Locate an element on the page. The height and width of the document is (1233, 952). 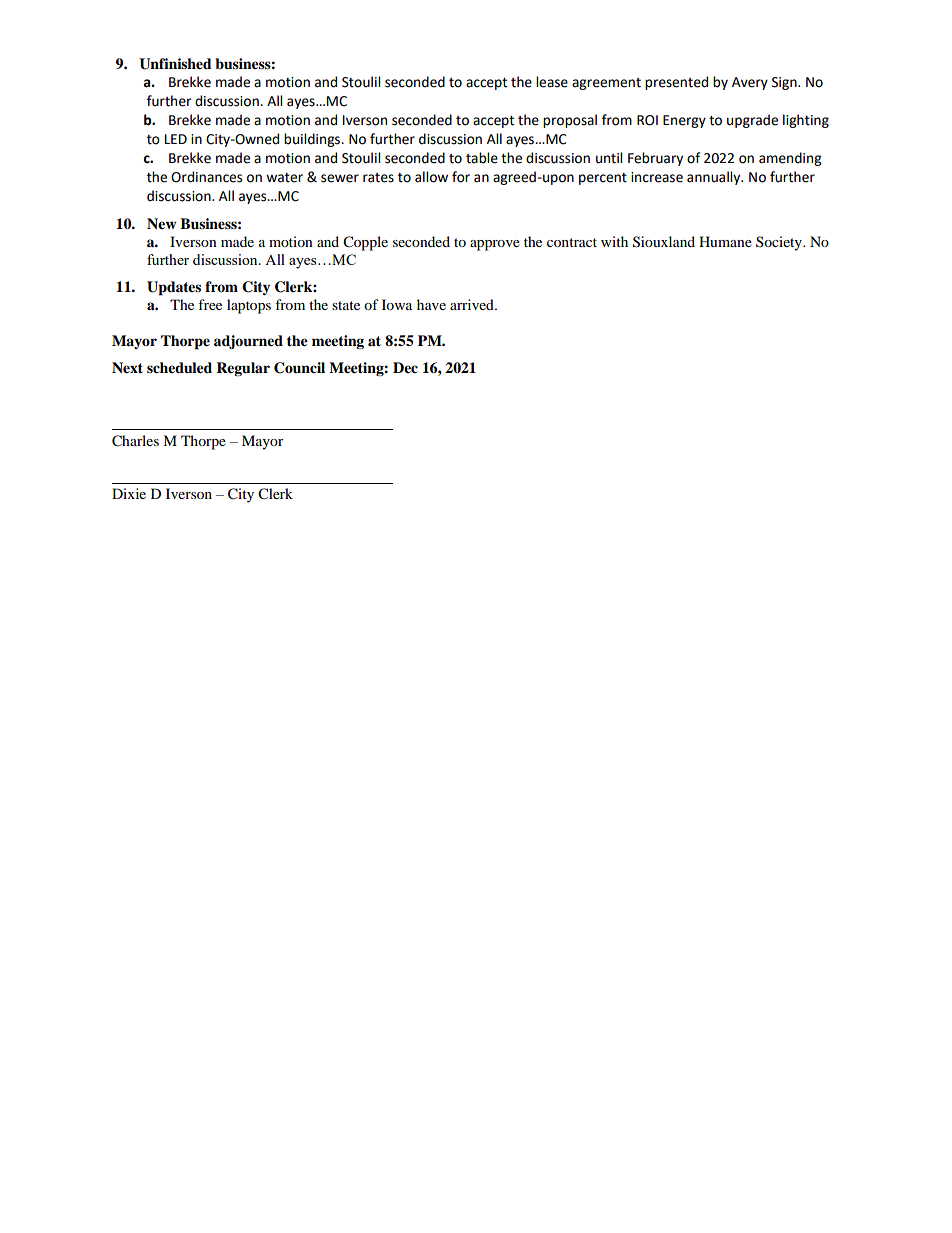
Dixie is located at coordinates (129, 493).
